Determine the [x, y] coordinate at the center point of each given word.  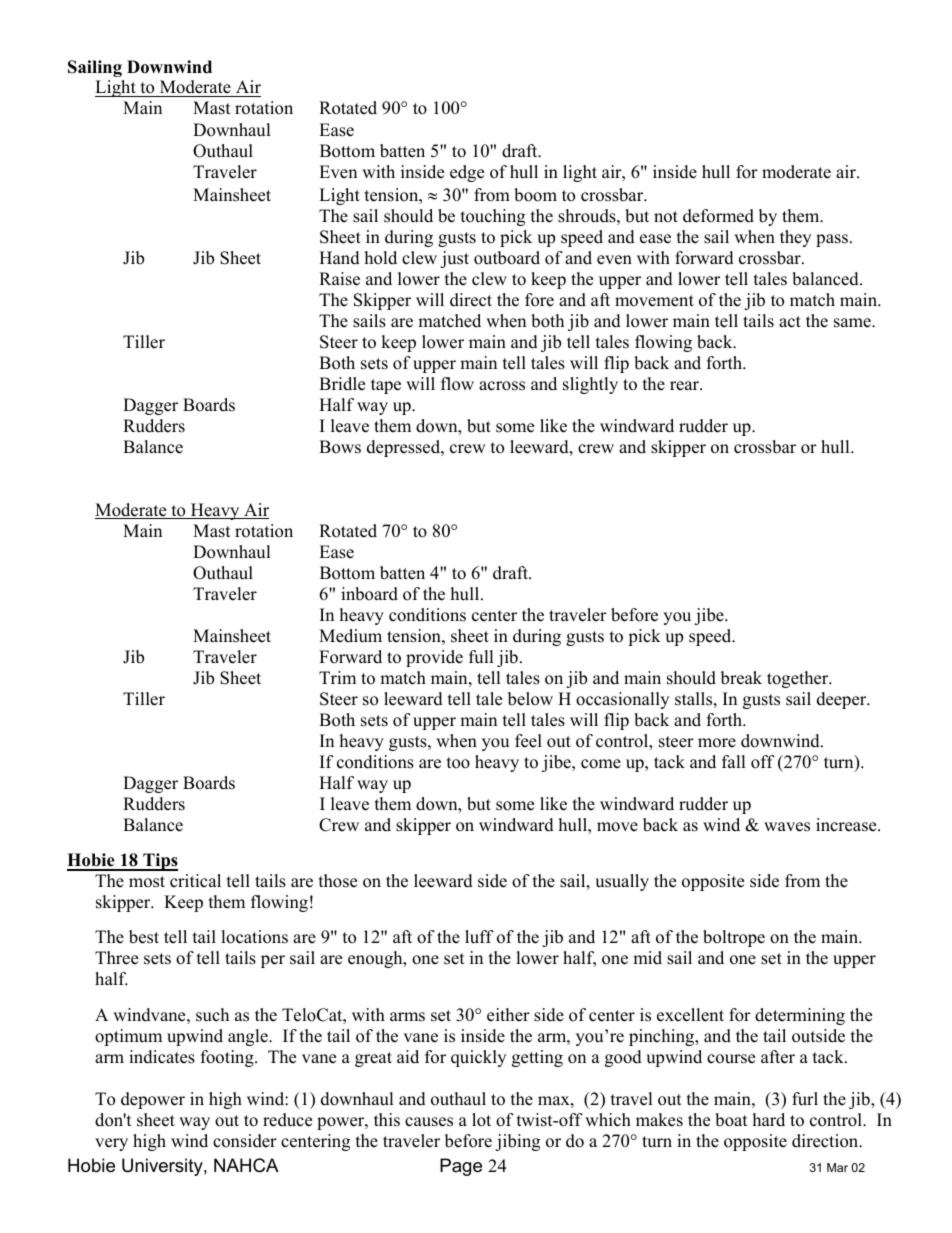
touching [493, 217]
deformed [718, 216]
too [458, 763]
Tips [159, 862]
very [111, 1144]
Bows [340, 447]
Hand [339, 258]
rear [685, 386]
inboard [369, 594]
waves [787, 827]
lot [481, 1120]
